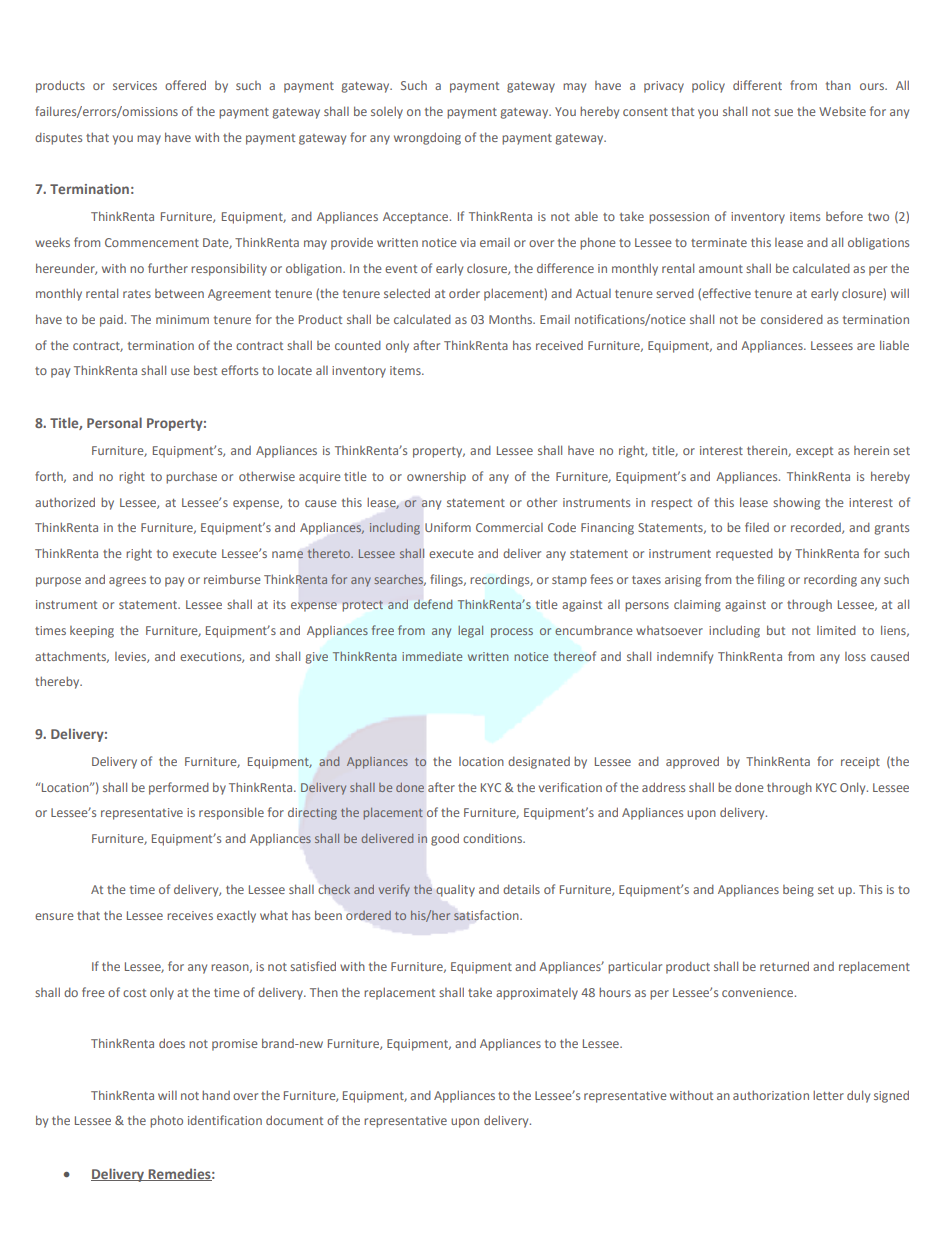  Describe the element at coordinates (783, 112) in the screenshot. I see `sue` at that location.
